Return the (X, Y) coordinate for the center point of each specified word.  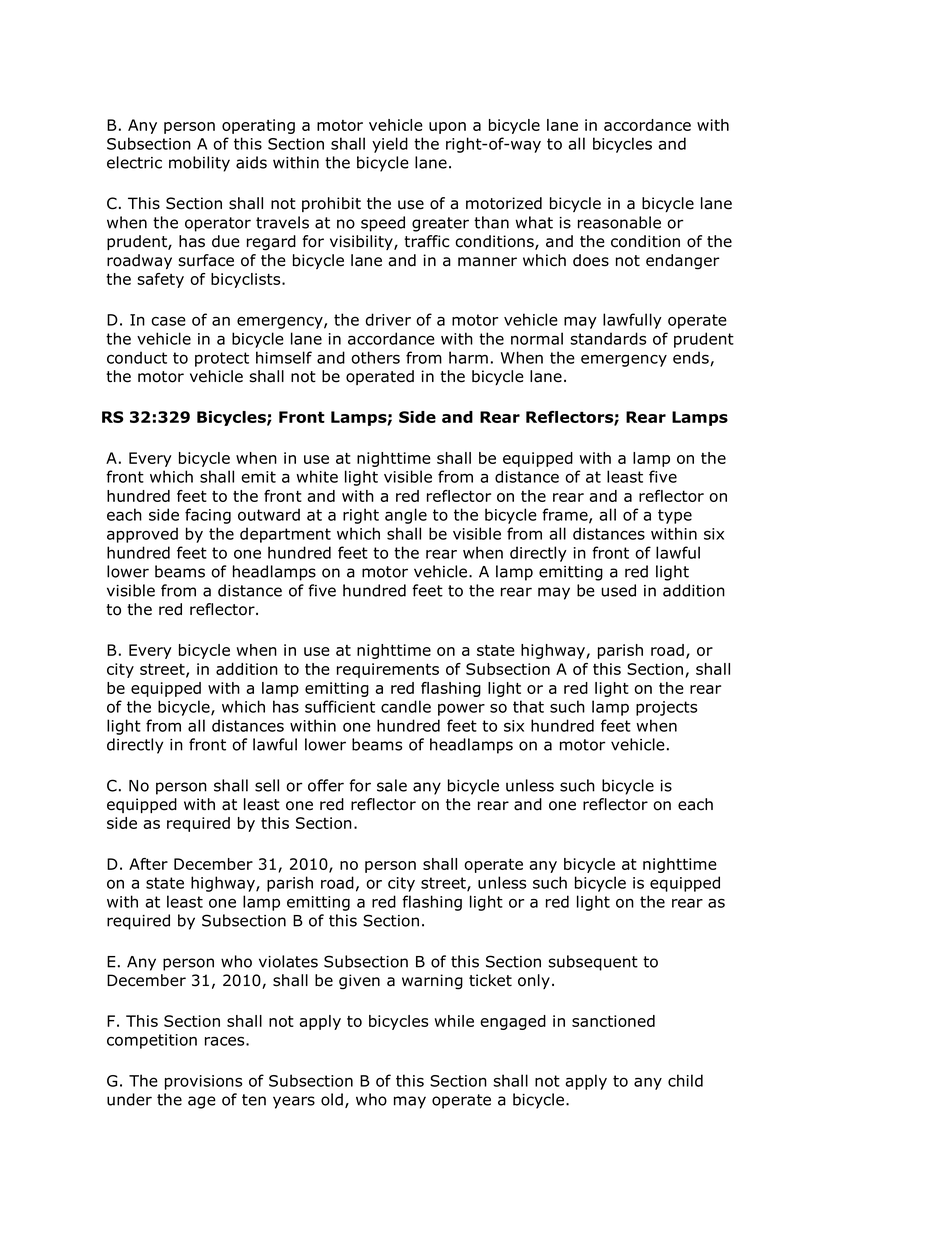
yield (390, 145)
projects (666, 708)
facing (208, 516)
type (675, 516)
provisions (203, 1082)
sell (267, 785)
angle (406, 516)
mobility (199, 164)
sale (392, 785)
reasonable (619, 222)
